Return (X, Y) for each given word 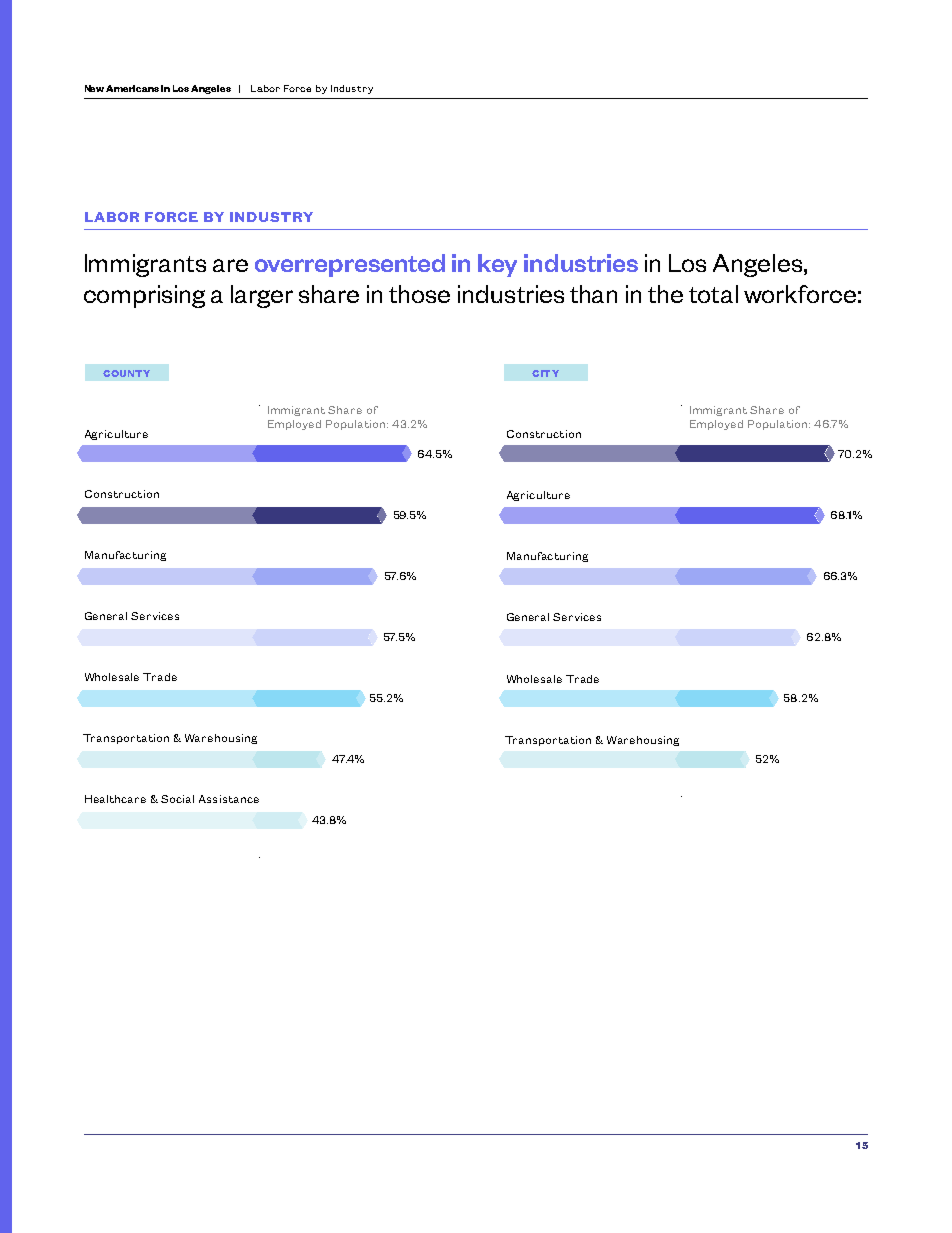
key (497, 265)
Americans (132, 88)
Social (177, 799)
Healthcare (115, 799)
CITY (545, 373)
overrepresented (350, 265)
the (665, 294)
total (713, 294)
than (593, 294)
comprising (144, 296)
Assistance (229, 799)
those (419, 294)
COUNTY (126, 373)
